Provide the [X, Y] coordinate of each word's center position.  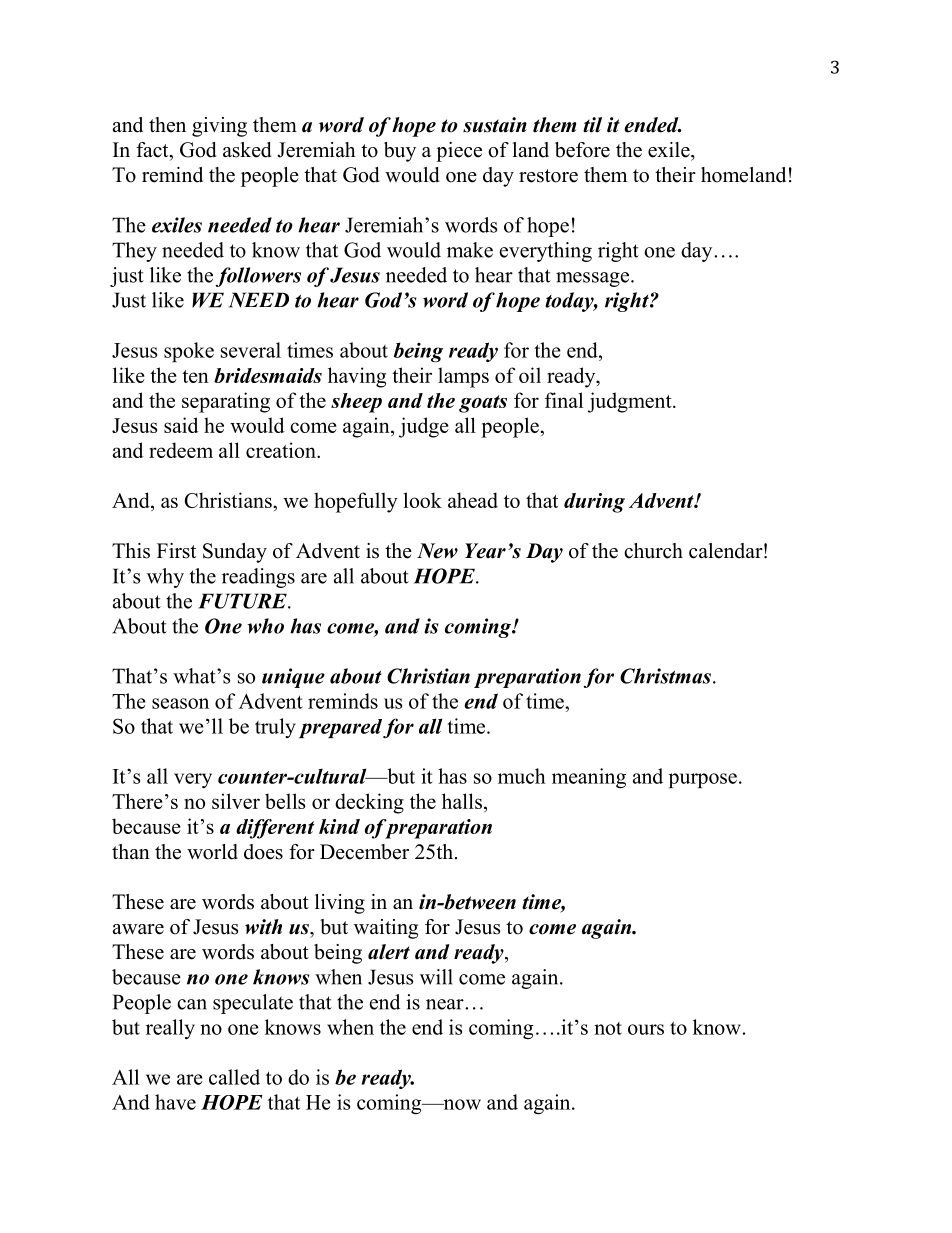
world [212, 852]
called [234, 1077]
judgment [631, 402]
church [653, 551]
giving [219, 127]
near [446, 1004]
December [364, 852]
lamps [463, 377]
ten [195, 376]
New [437, 551]
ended [652, 125]
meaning [589, 778]
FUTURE [243, 601]
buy [400, 152]
